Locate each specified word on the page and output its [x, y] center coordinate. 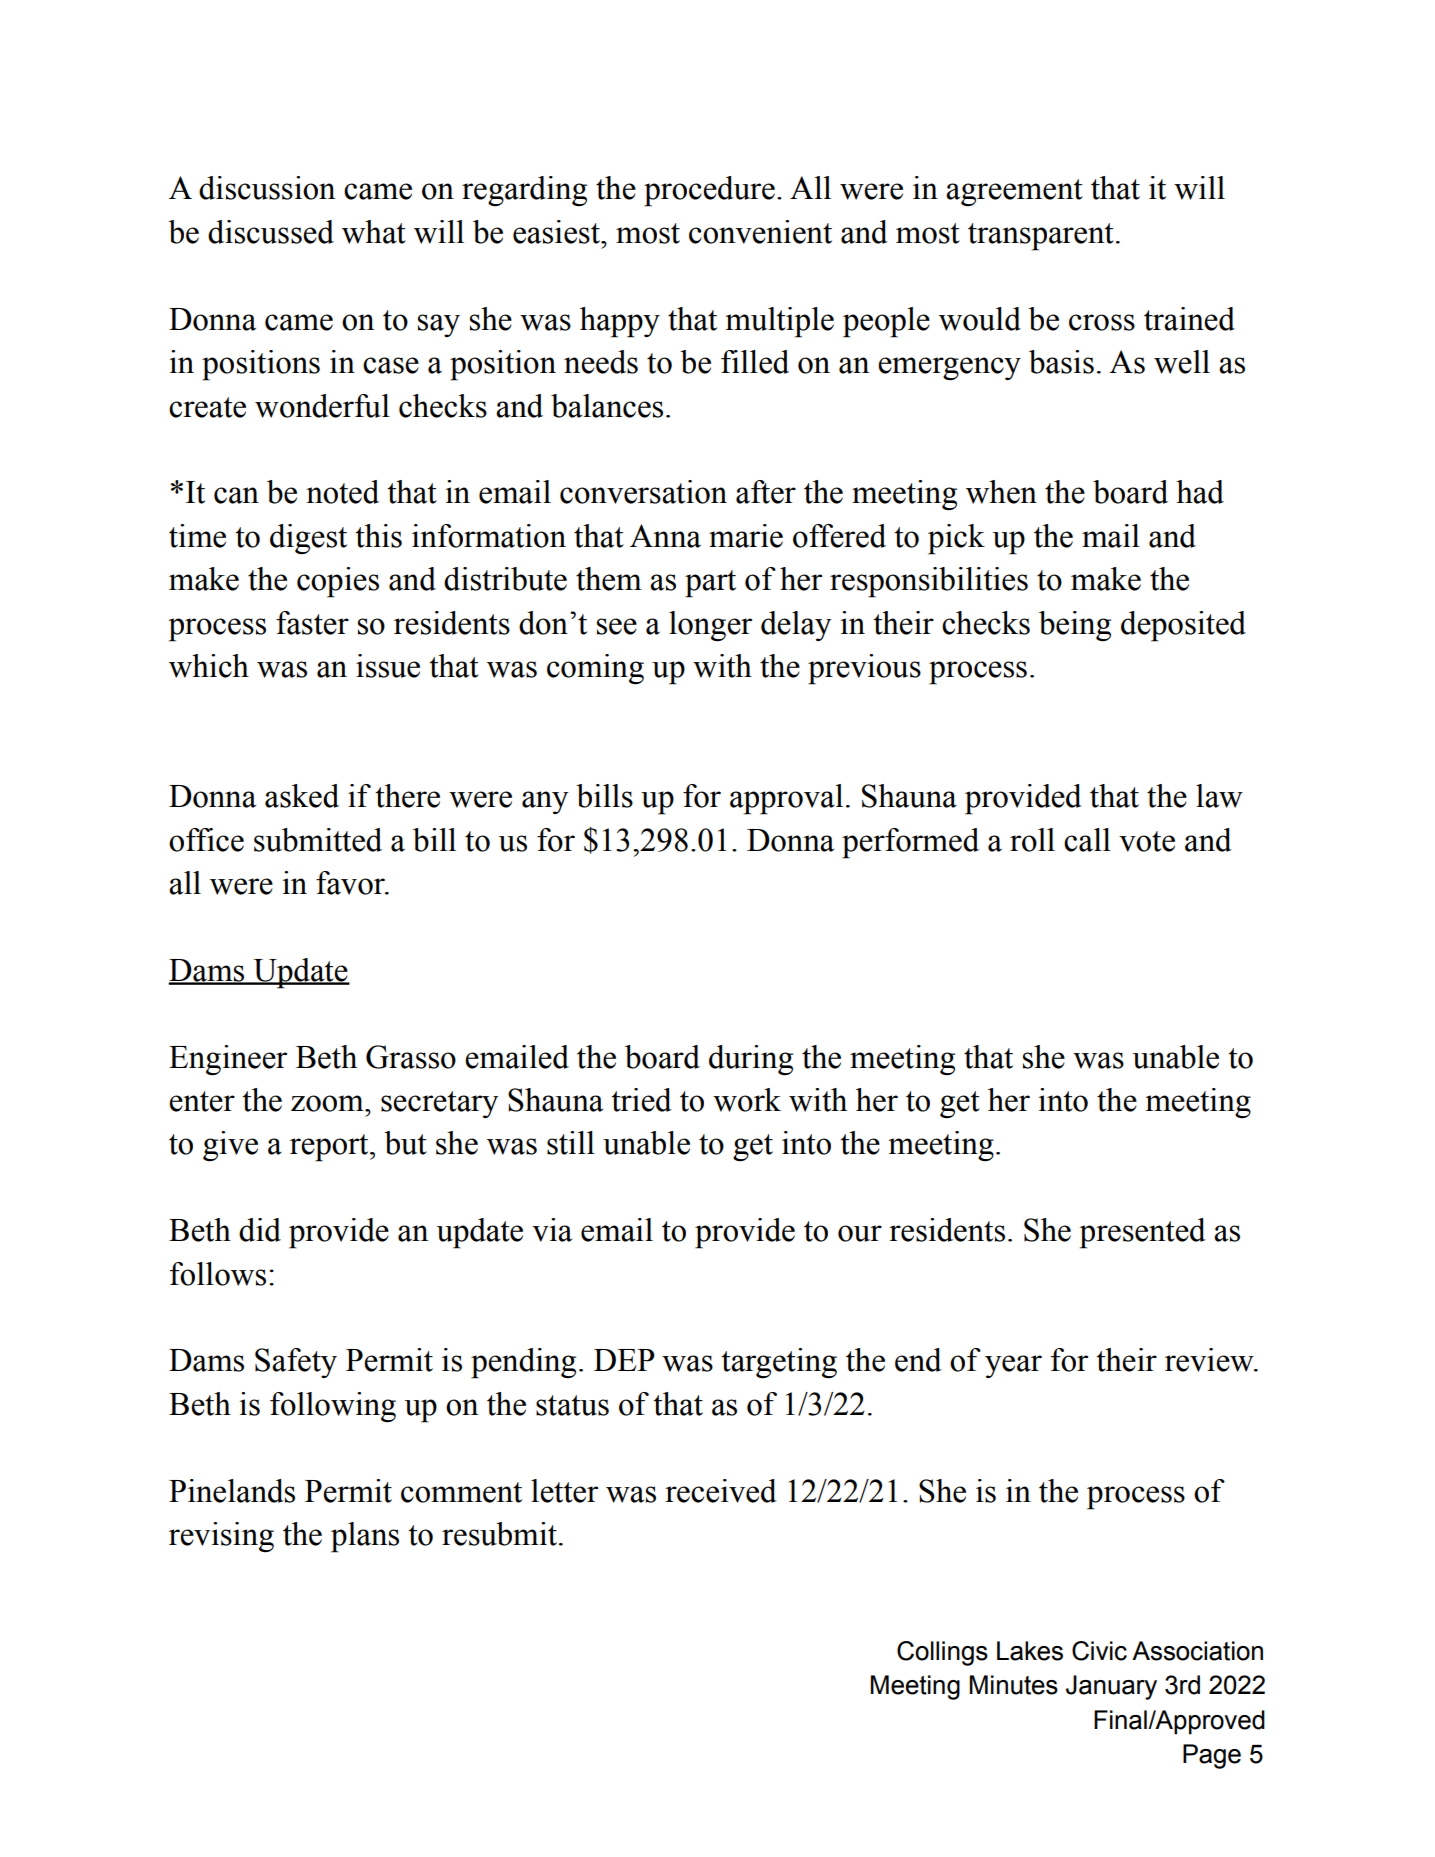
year [1013, 1366]
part [710, 584]
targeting [779, 1363]
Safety [296, 1363]
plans [365, 1537]
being [1075, 626]
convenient [760, 232]
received [721, 1491]
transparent [1041, 237]
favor [351, 883]
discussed [271, 232]
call [1087, 840]
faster [312, 623]
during [751, 1060]
